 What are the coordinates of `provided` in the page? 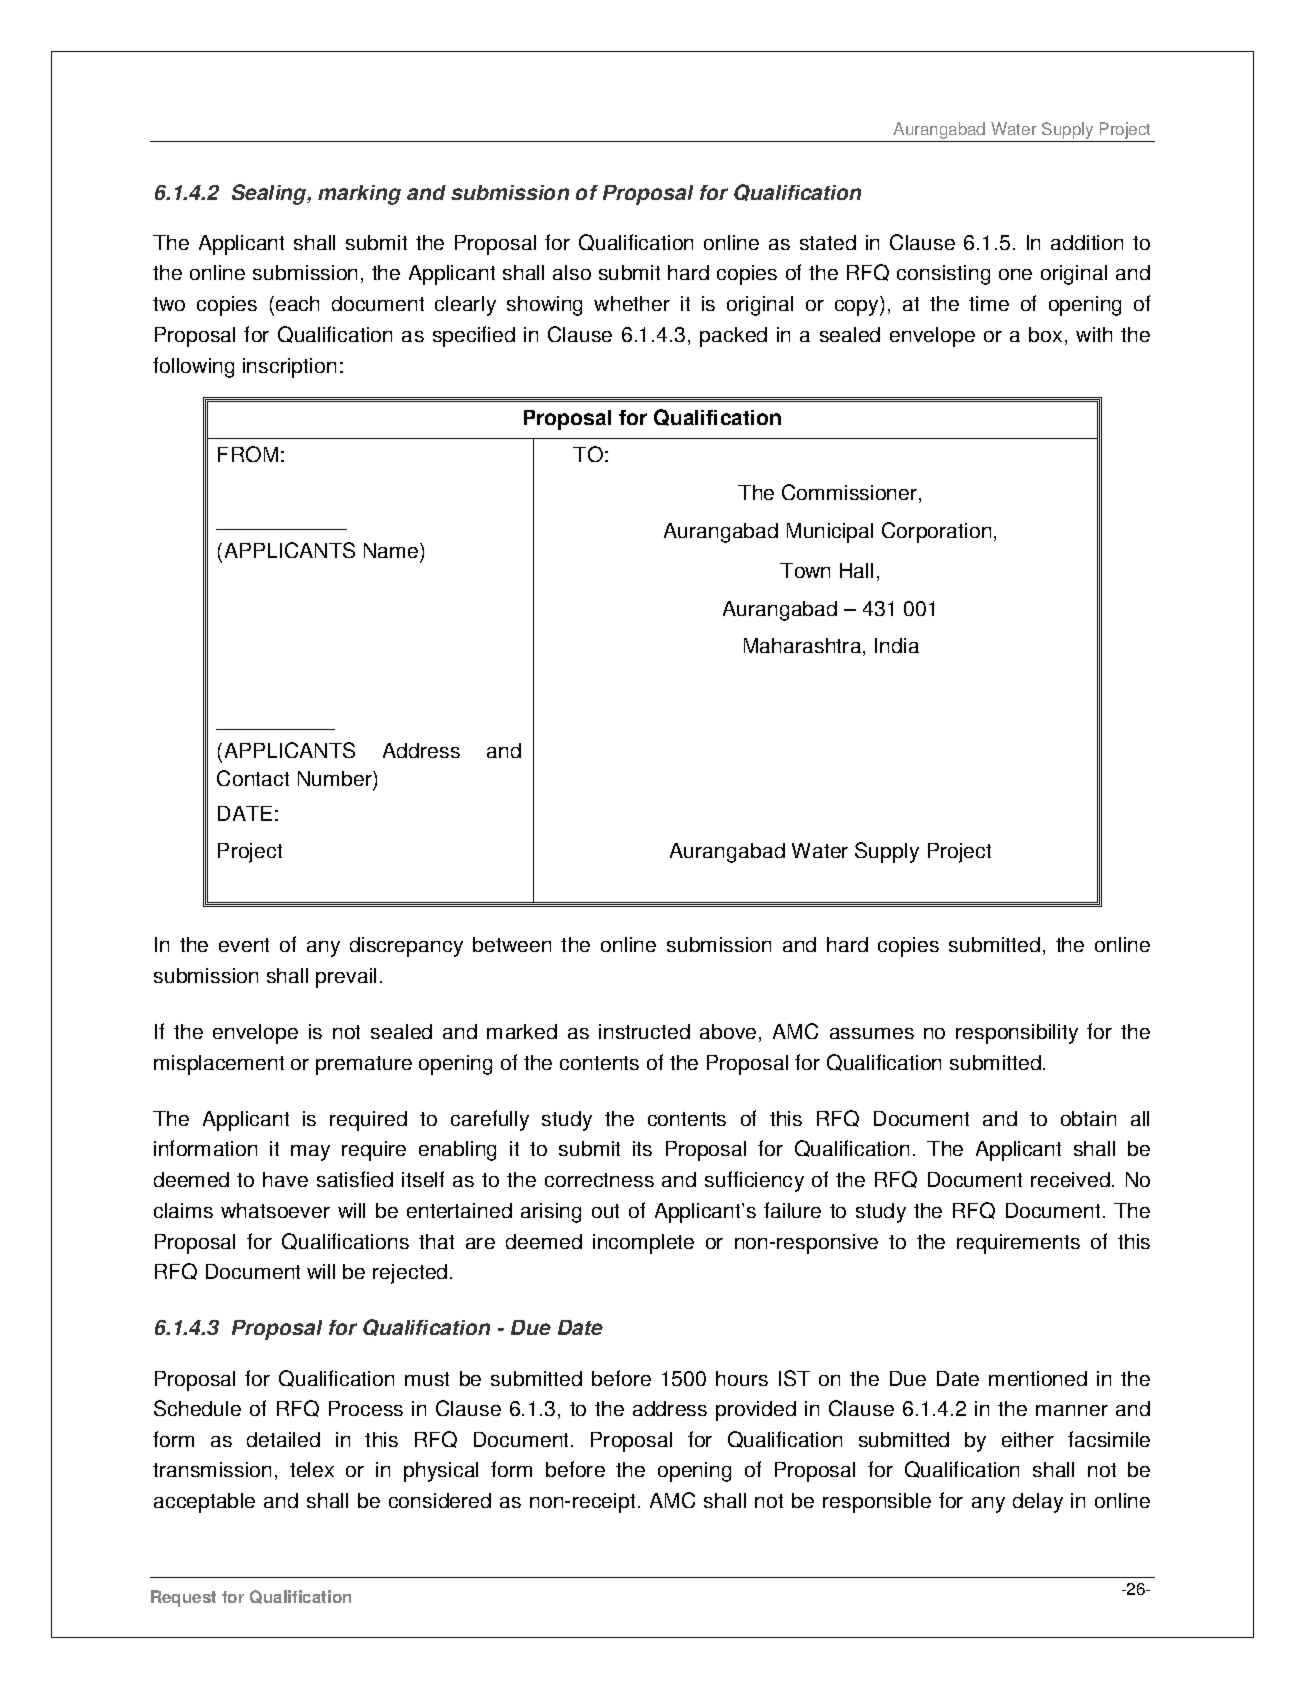 It's located at (756, 1411).
